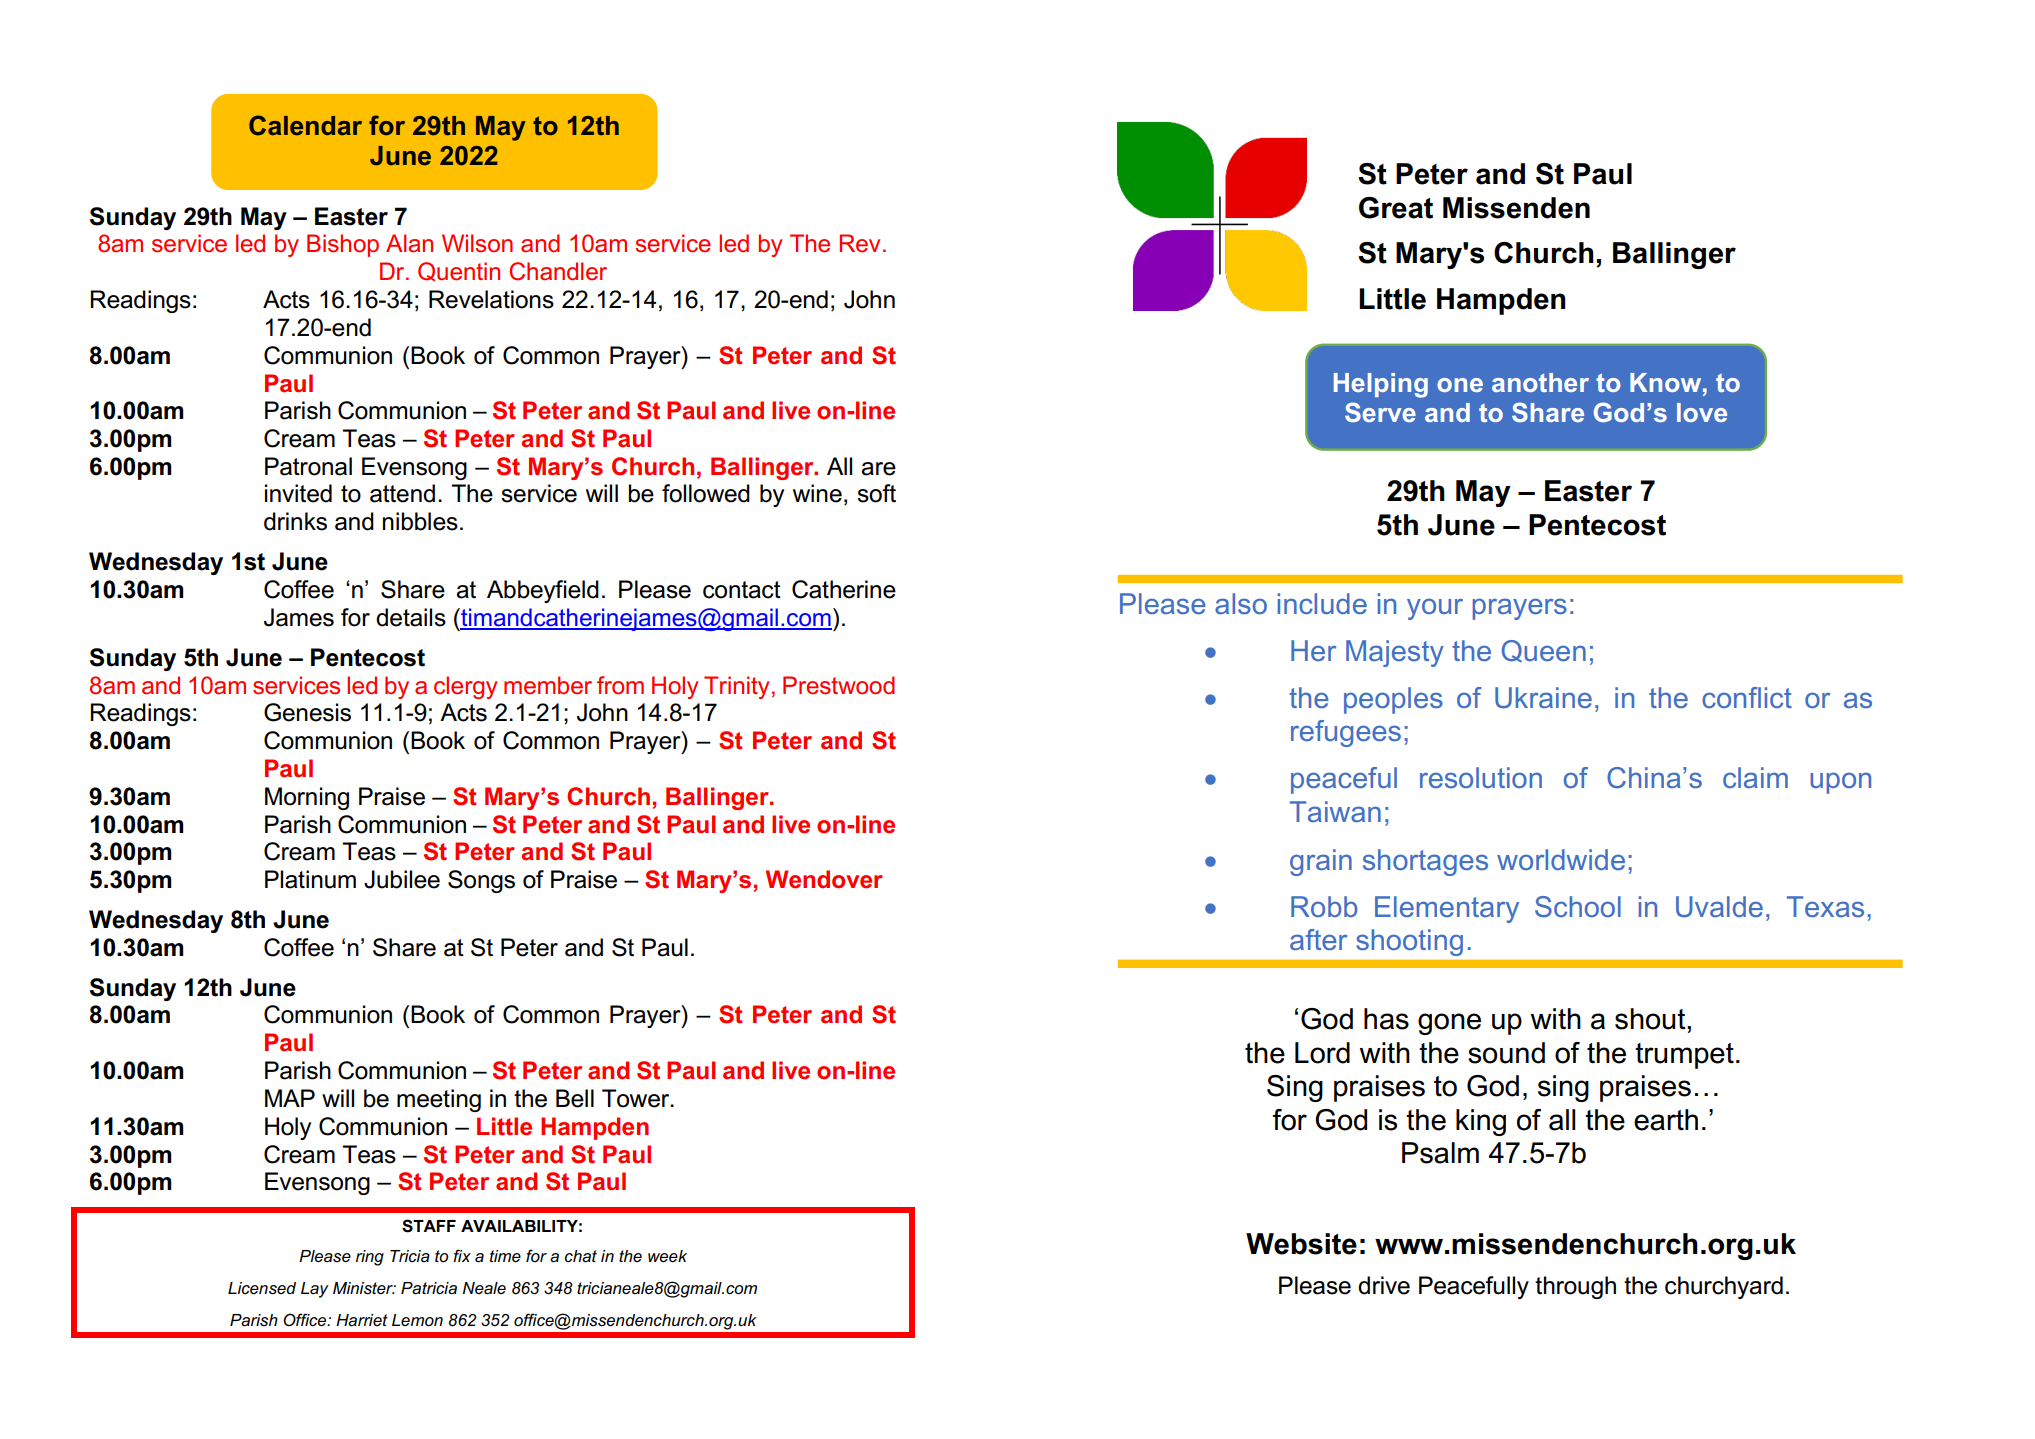 The image size is (2035, 1439). Describe the element at coordinates (1396, 208) in the screenshot. I see `Great` at that location.
